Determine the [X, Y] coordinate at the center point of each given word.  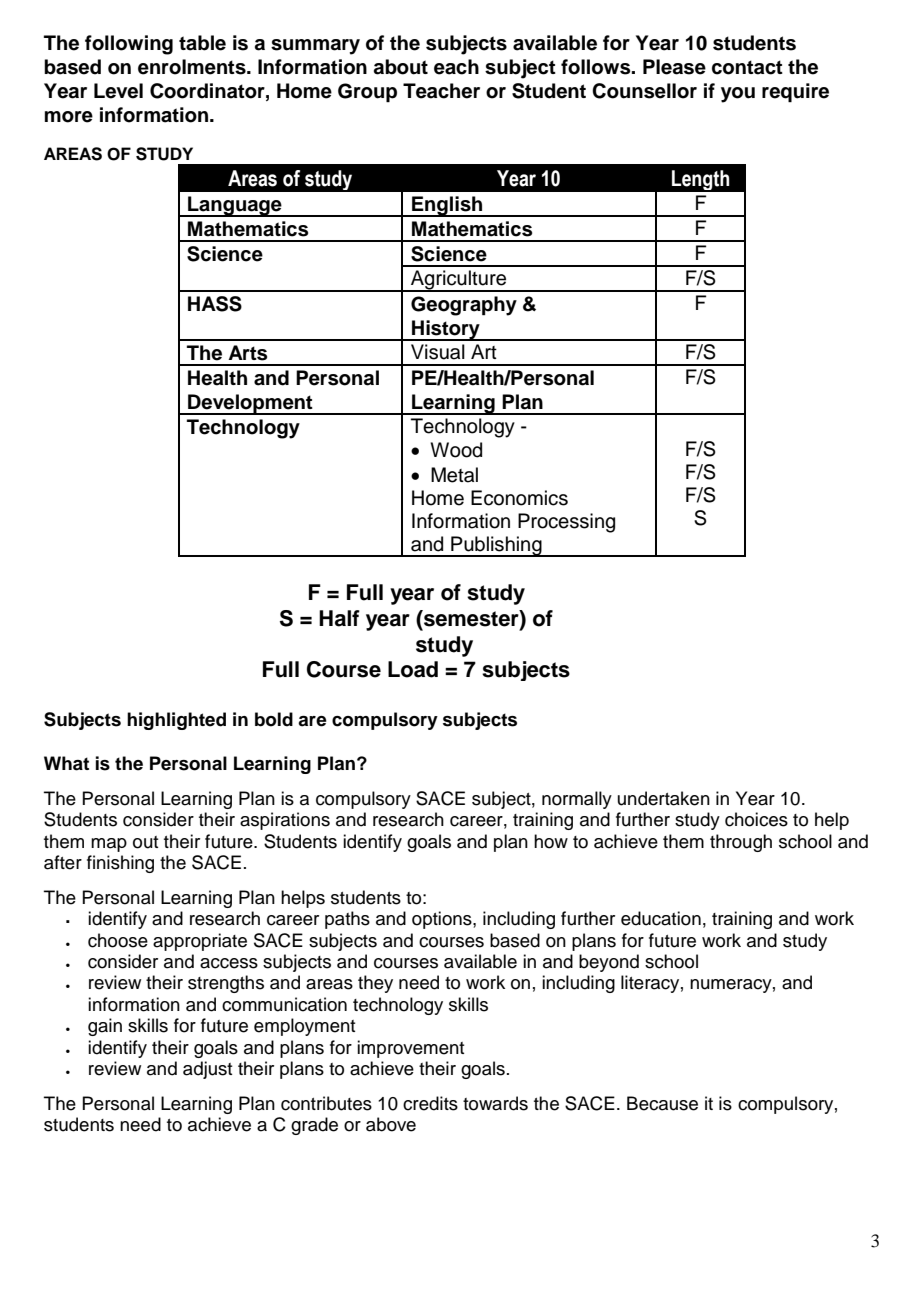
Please [674, 67]
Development [250, 404]
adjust [207, 1070]
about [401, 67]
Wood [456, 450]
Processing [566, 523]
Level [118, 91]
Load [413, 669]
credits [430, 1103]
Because [662, 1103]
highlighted [176, 721]
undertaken [664, 798]
